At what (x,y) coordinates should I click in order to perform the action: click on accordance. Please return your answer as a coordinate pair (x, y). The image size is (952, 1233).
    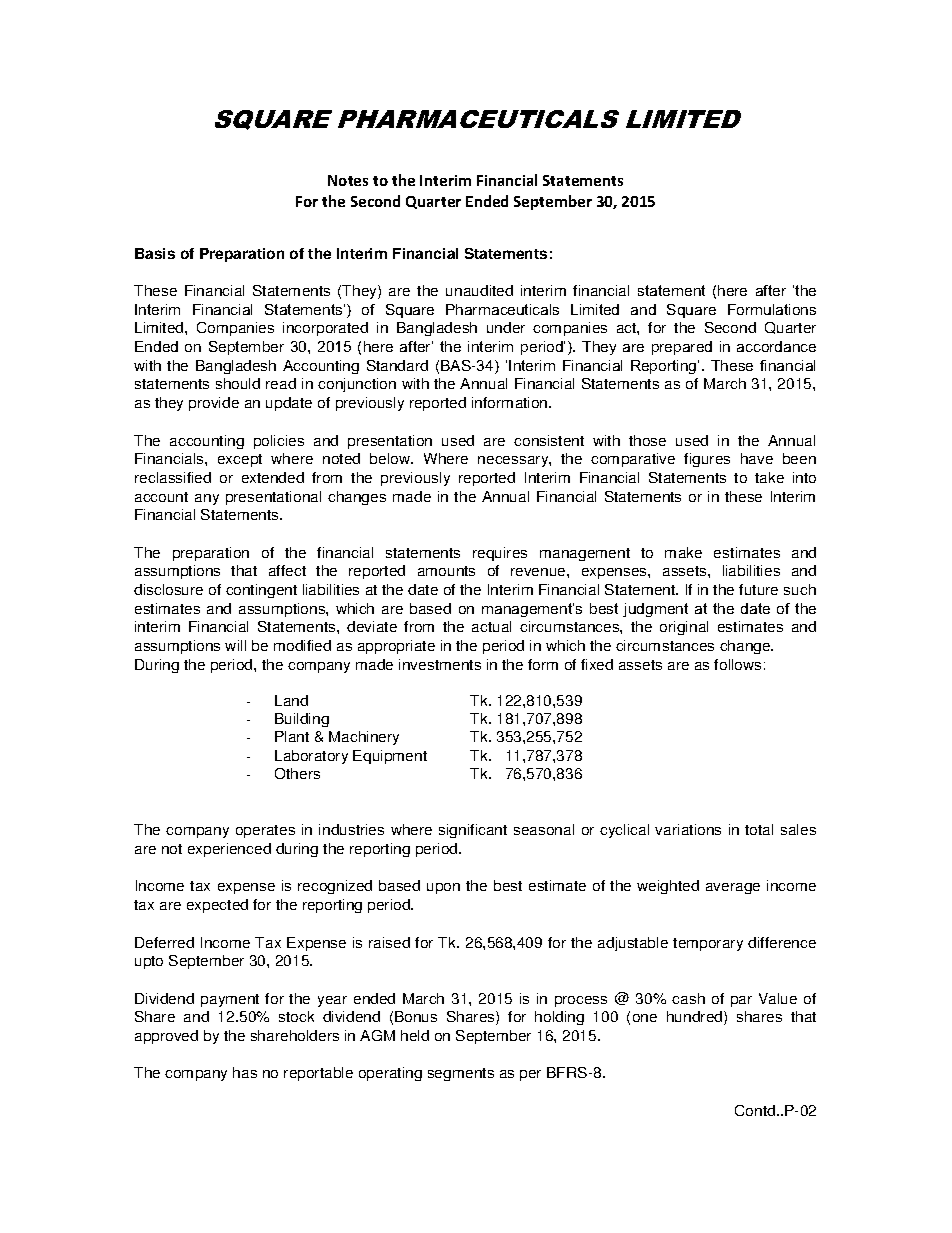
    Looking at the image, I should click on (776, 346).
